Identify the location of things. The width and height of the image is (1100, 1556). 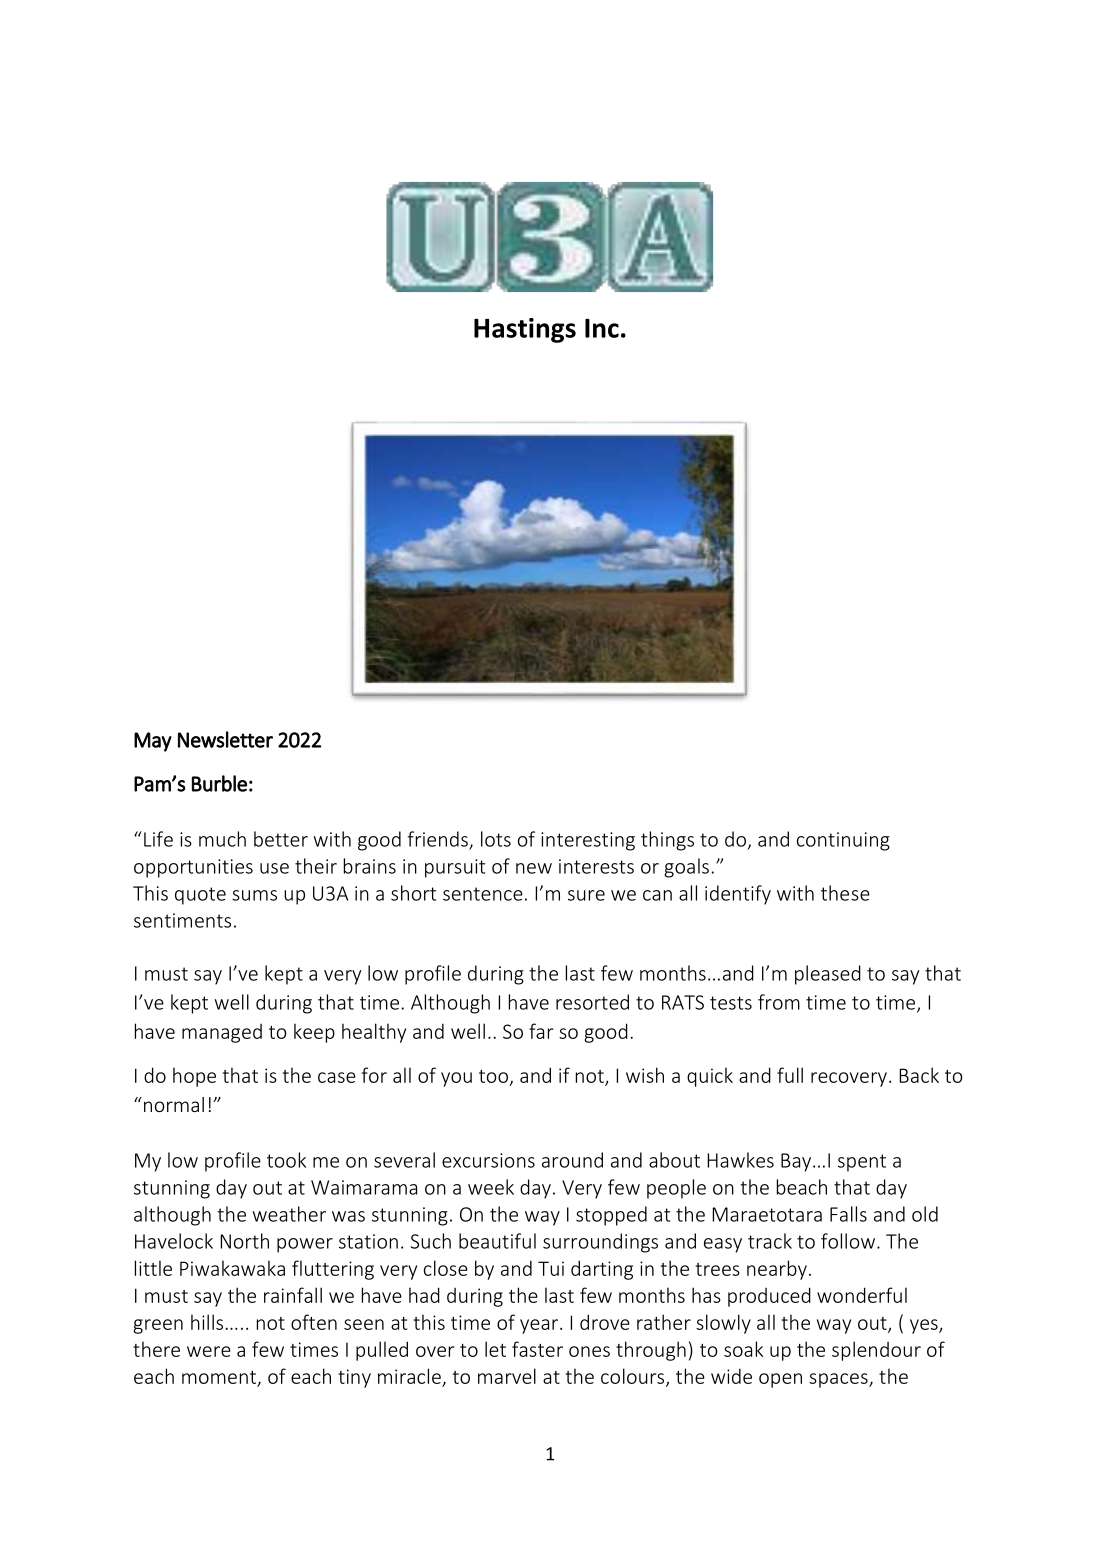
(667, 841).
